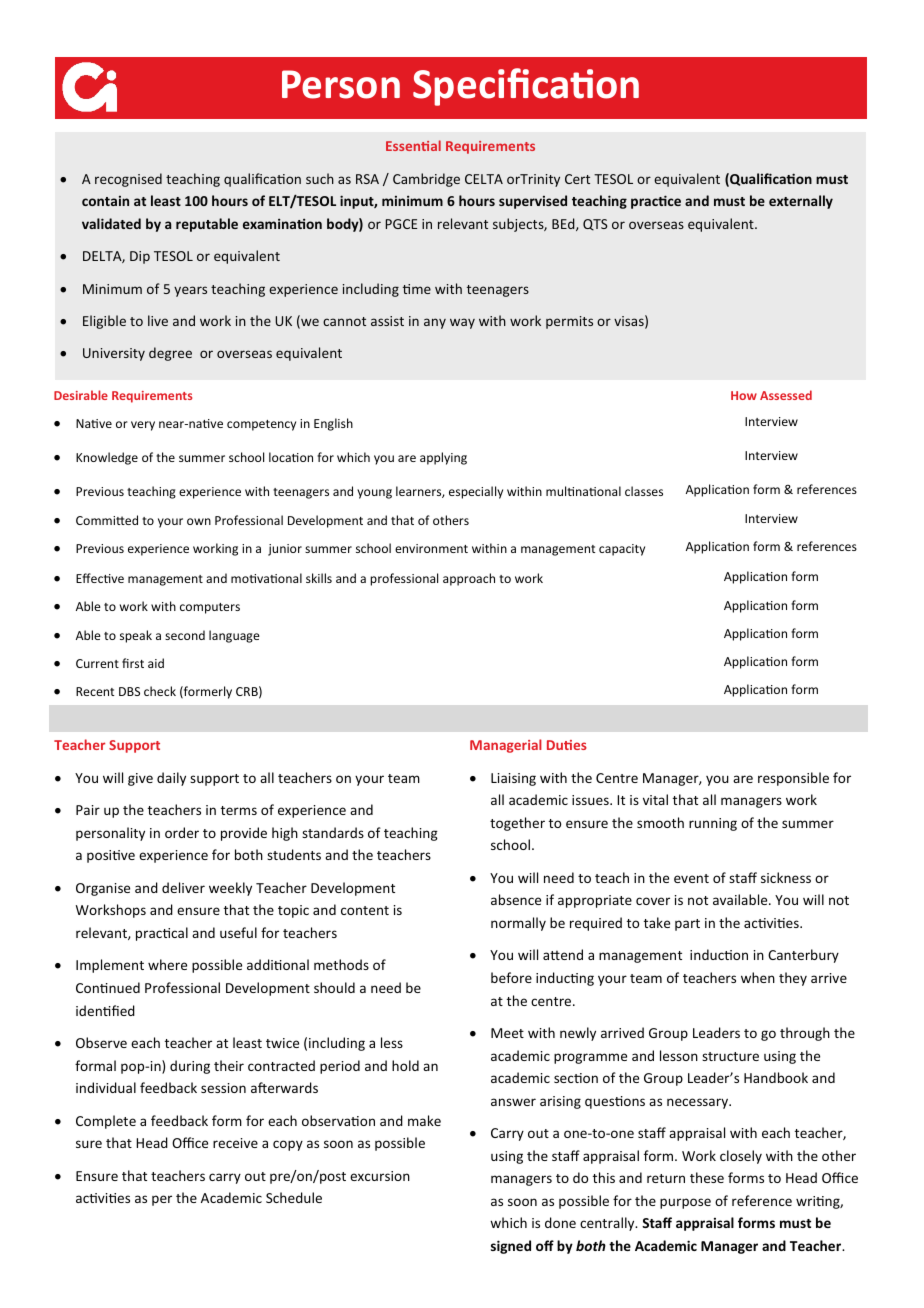 The width and height of the screenshot is (924, 1308). Describe the element at coordinates (413, 145) in the screenshot. I see `Essential` at that location.
